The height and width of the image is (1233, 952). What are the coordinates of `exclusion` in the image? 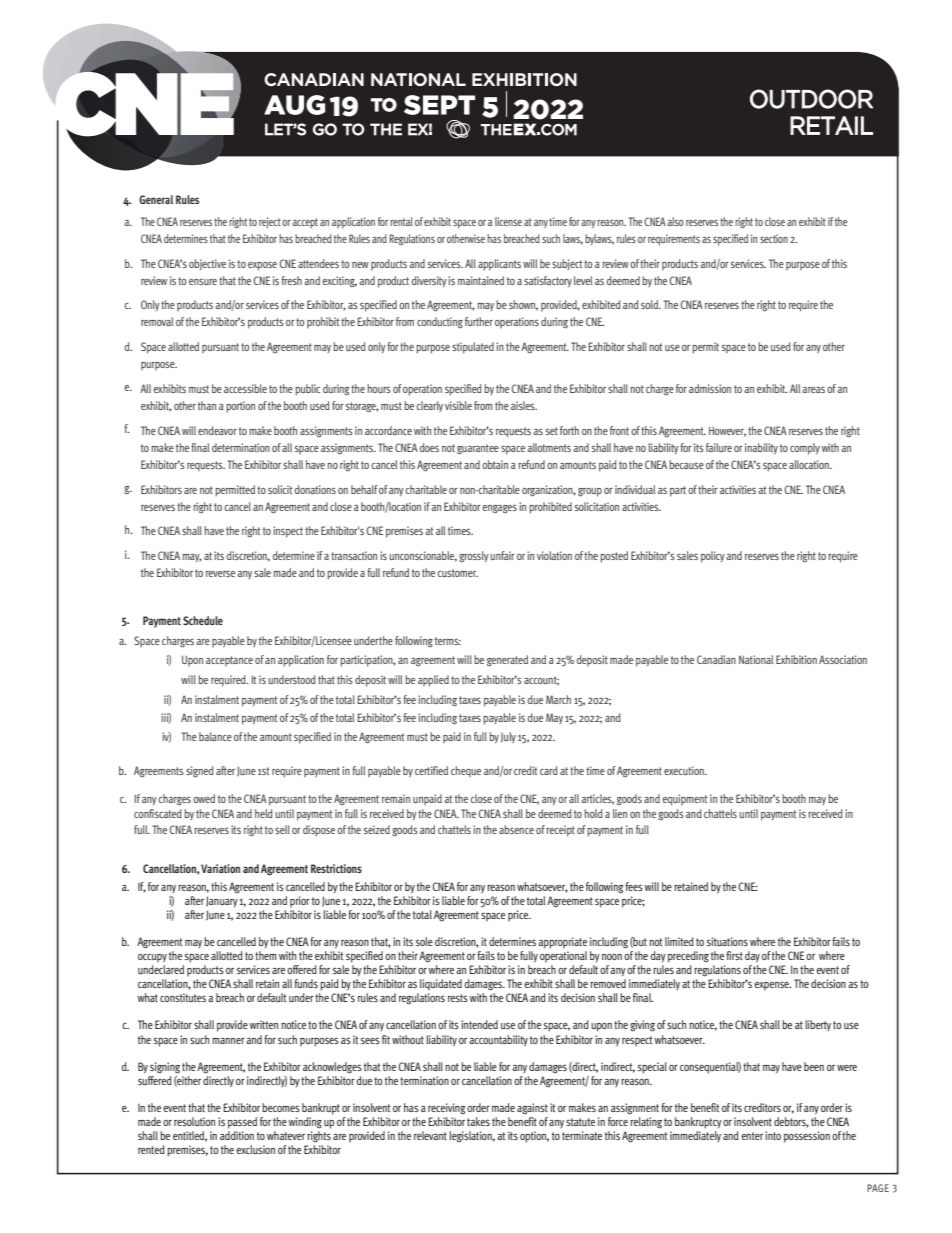 It's located at (256, 1149).
